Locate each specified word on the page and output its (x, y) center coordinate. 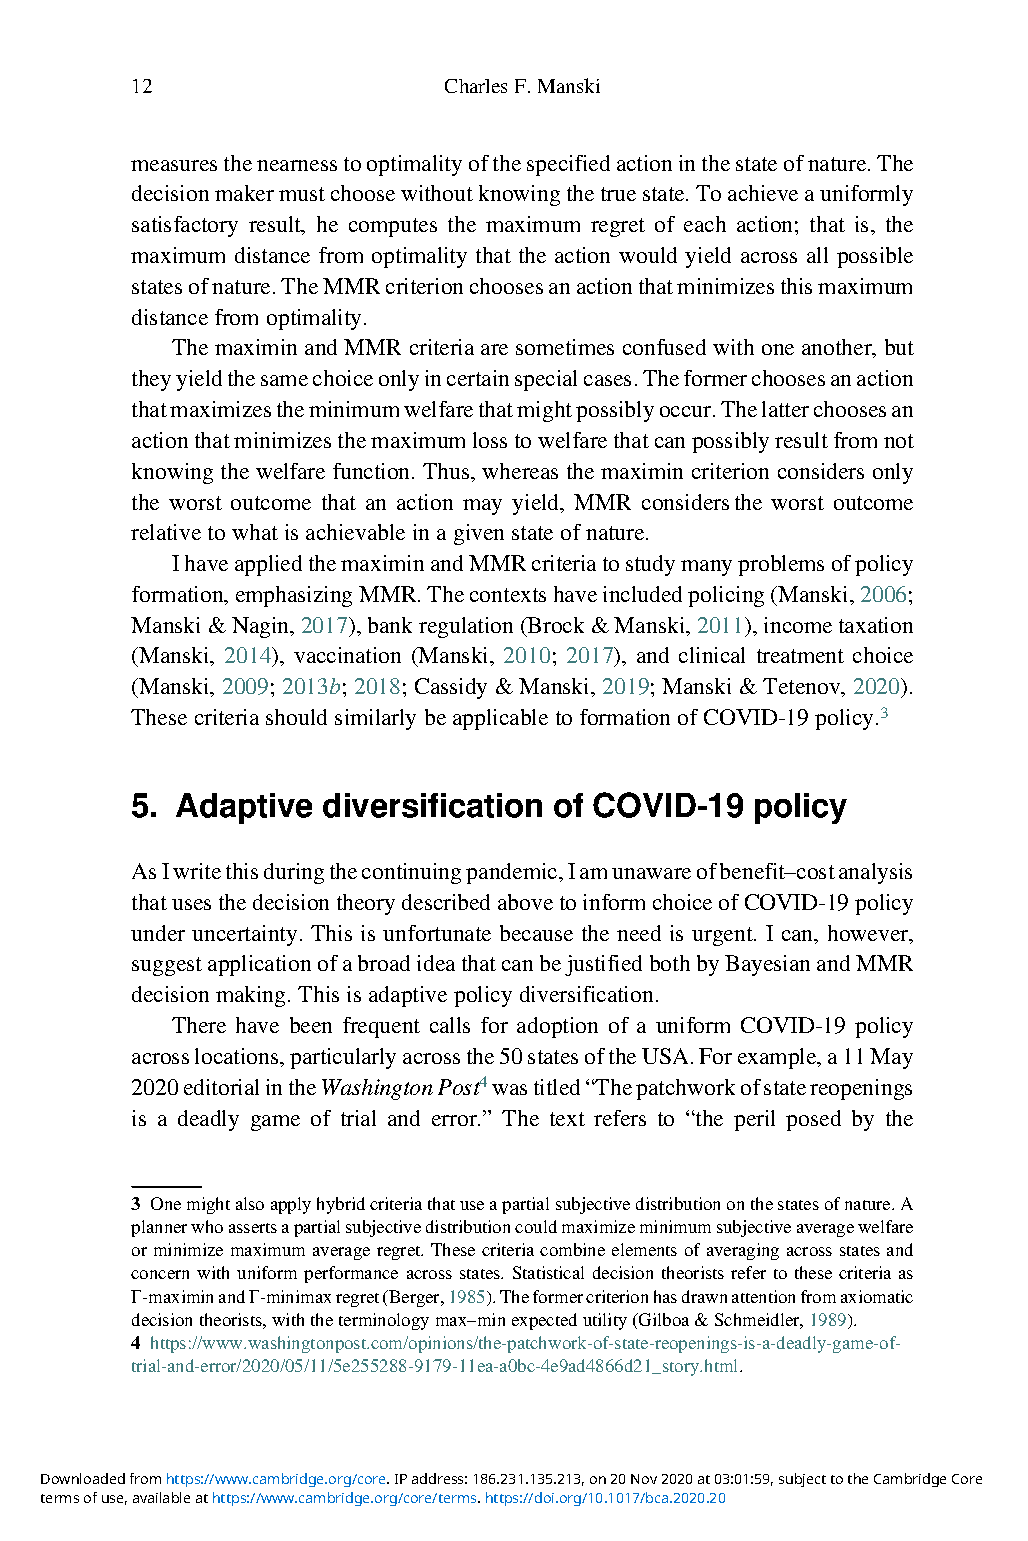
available (161, 1497)
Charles (476, 86)
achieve (763, 193)
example (778, 1058)
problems (781, 565)
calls (450, 1025)
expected (544, 1321)
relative (166, 532)
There (199, 1025)
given (479, 534)
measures (174, 165)
